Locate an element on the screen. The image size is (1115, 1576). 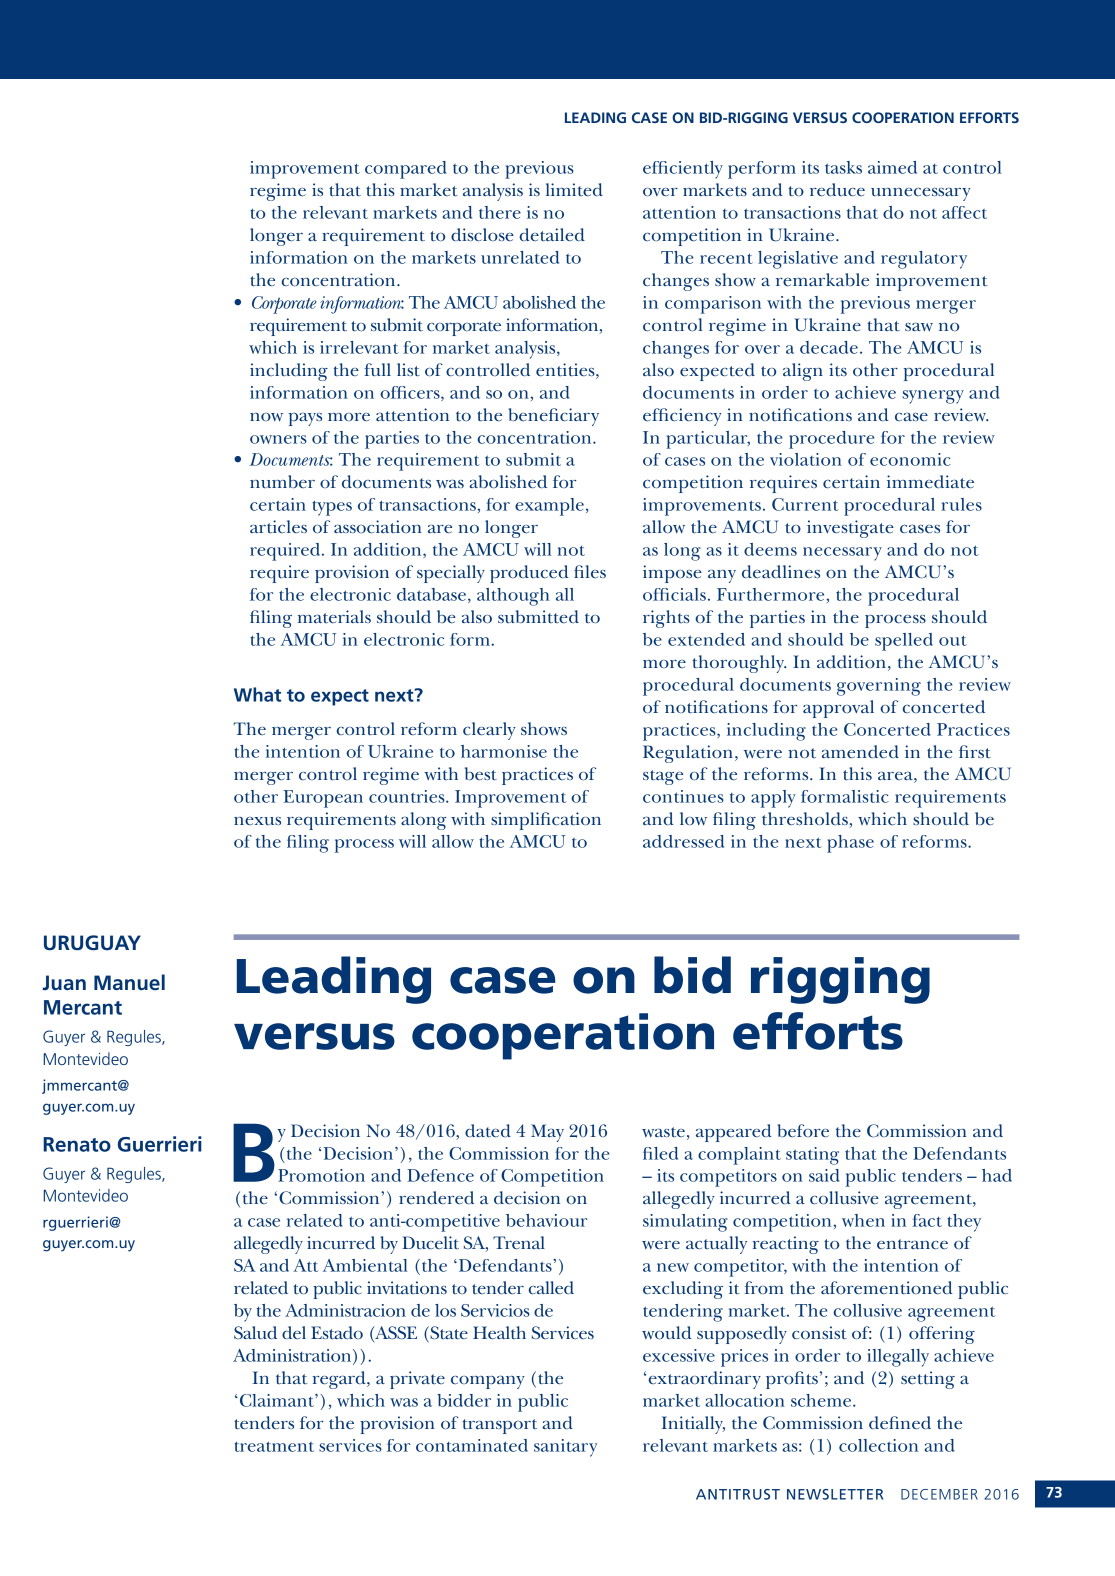
May is located at coordinates (547, 1133).
